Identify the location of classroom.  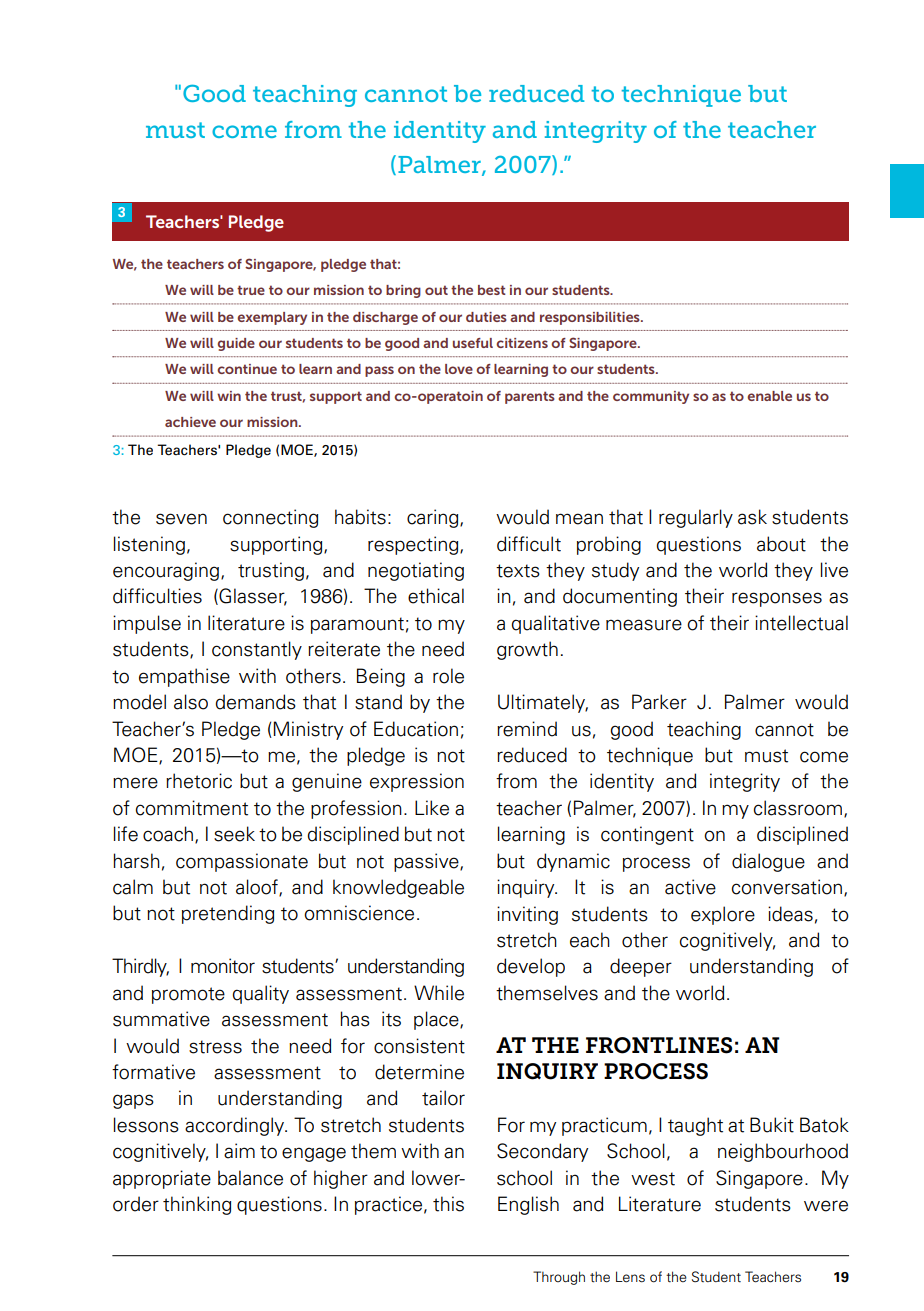
(798, 808).
